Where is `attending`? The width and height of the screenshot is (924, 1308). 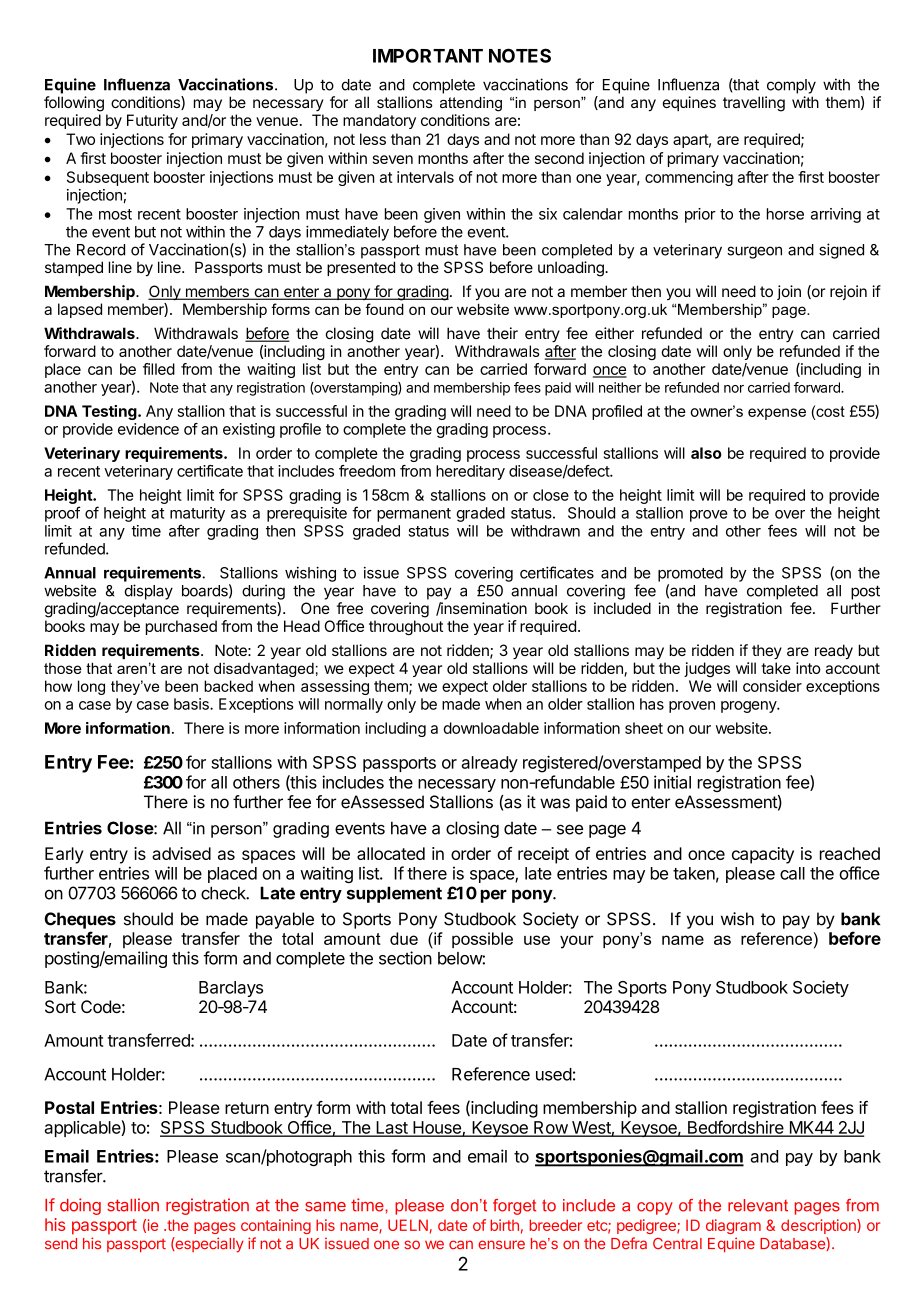
attending is located at coordinates (471, 104).
